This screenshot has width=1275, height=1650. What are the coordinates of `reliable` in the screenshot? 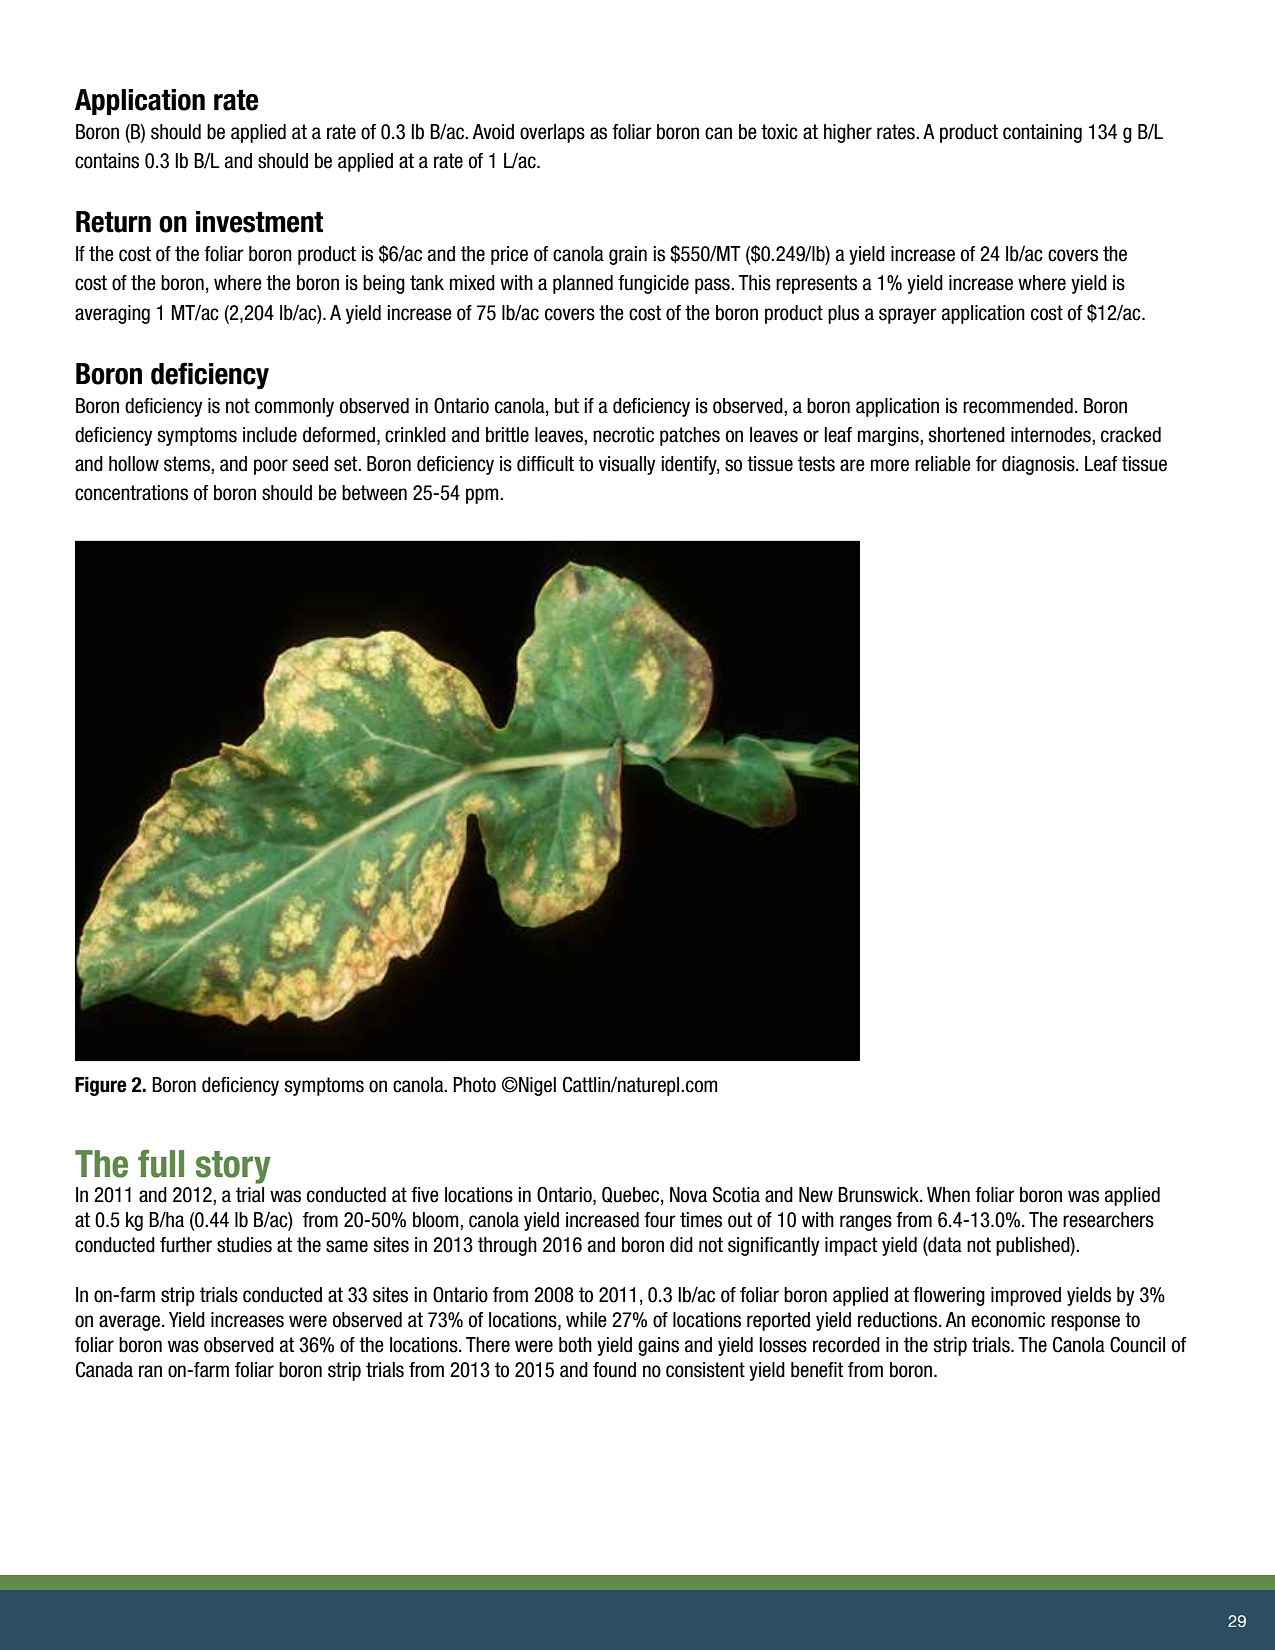 It's located at (943, 464).
